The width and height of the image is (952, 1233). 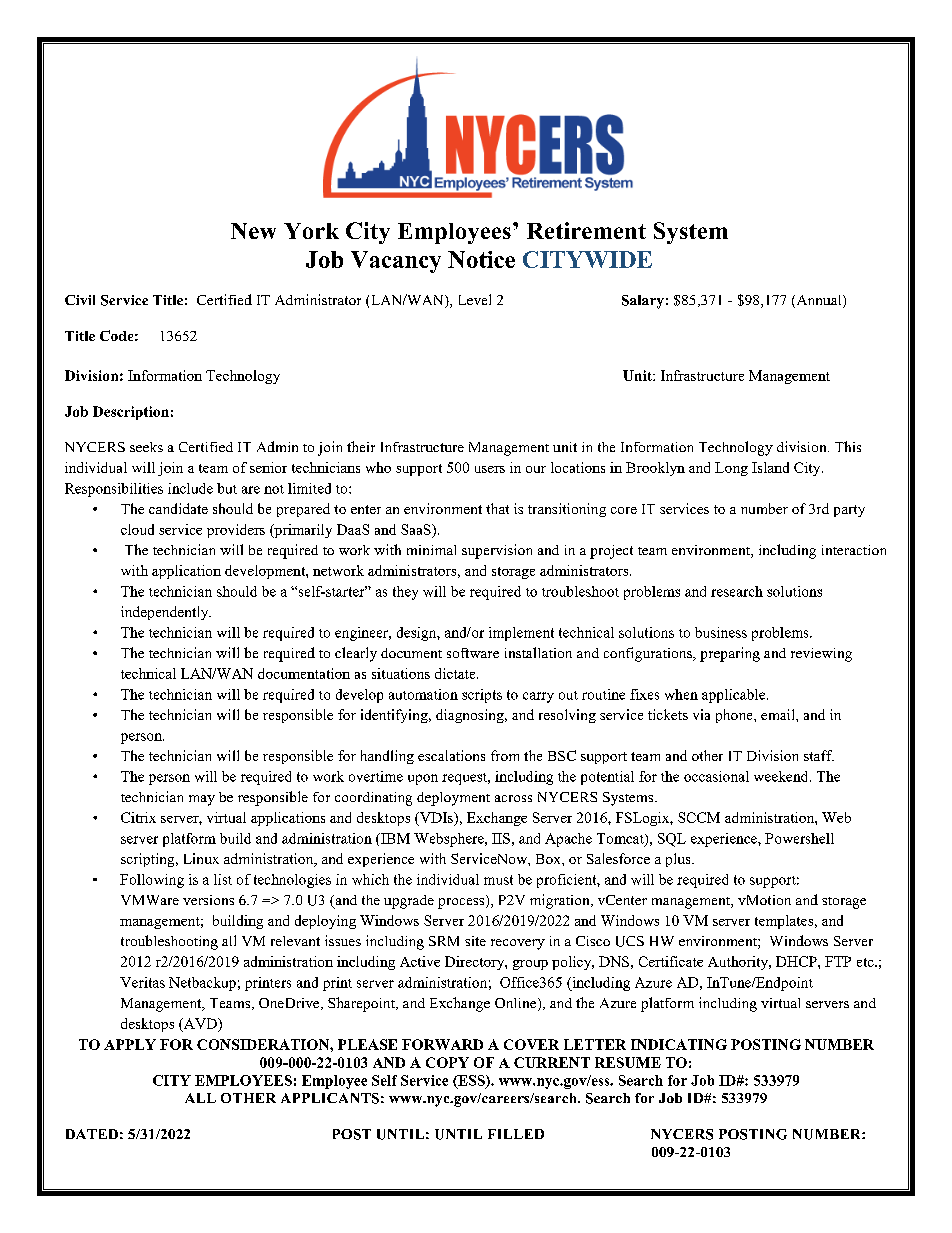 I want to click on Annual, so click(x=819, y=301).
